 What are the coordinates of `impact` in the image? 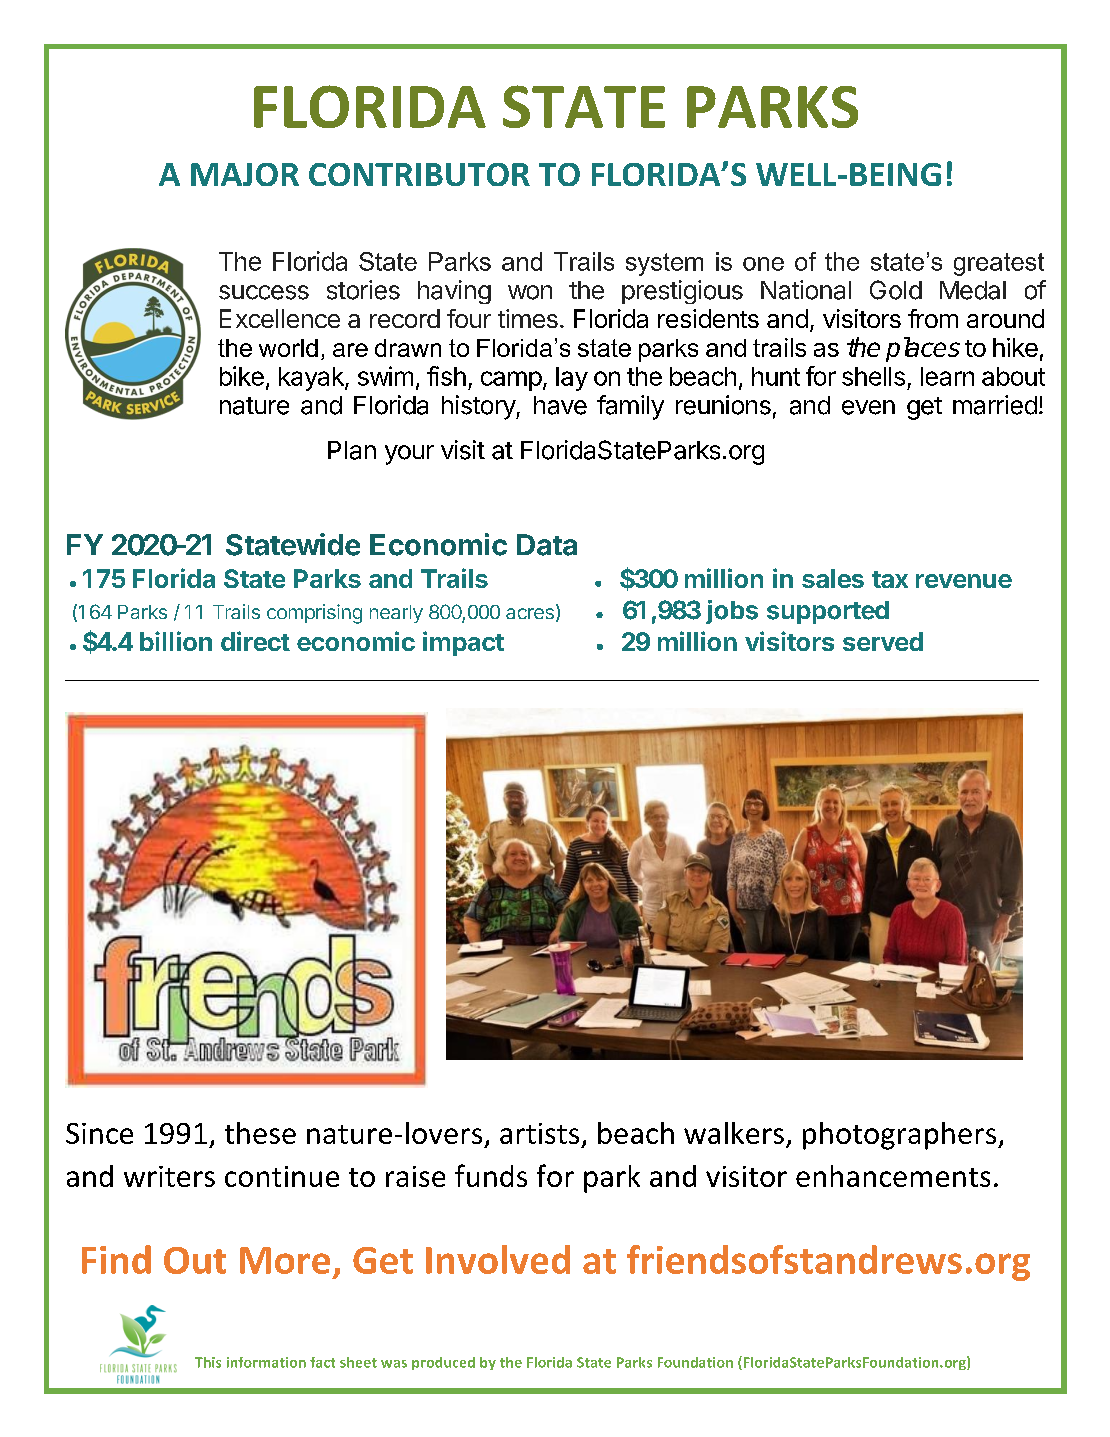 It's located at (463, 643).
